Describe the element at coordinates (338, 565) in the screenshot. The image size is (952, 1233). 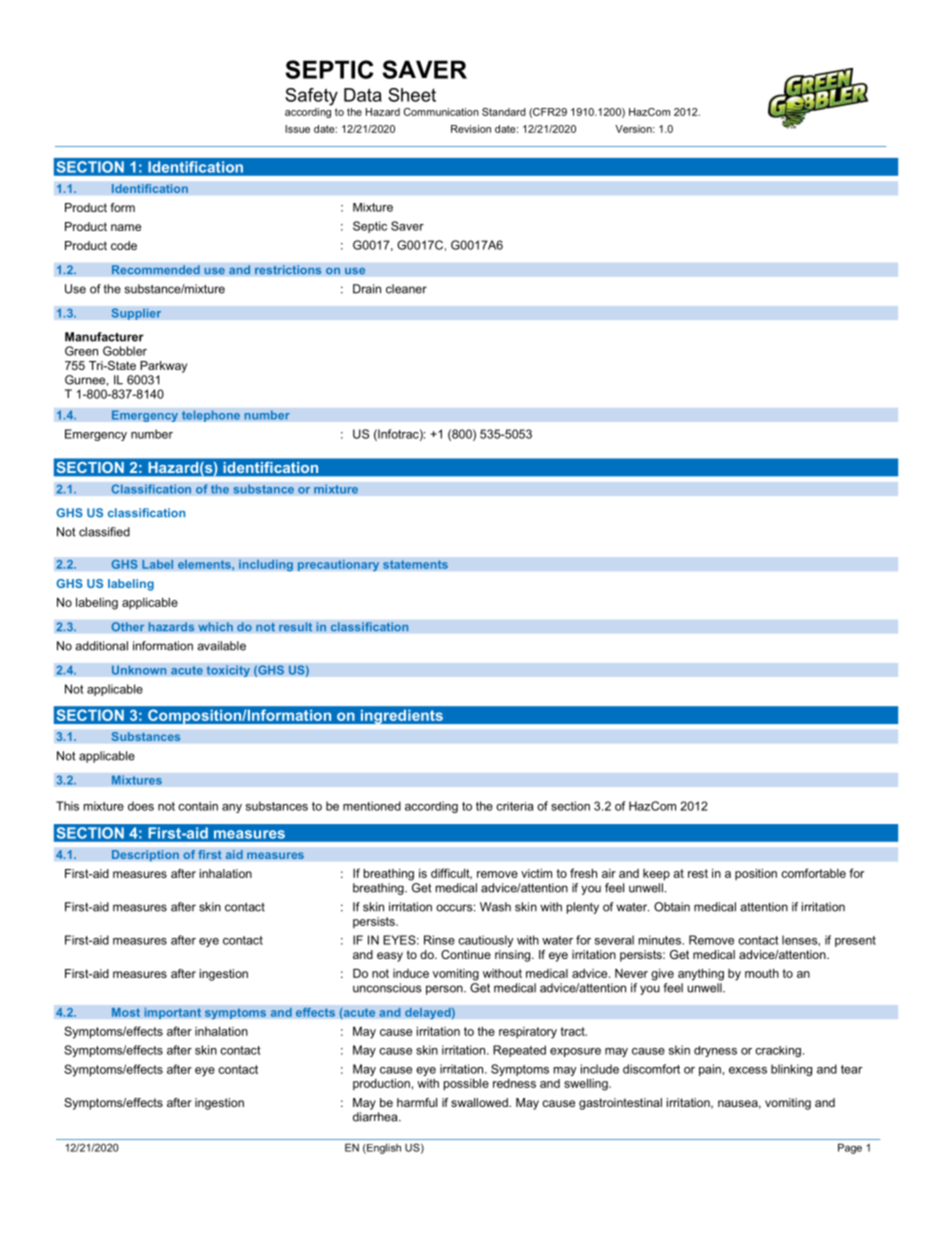
I see `precautionary` at that location.
